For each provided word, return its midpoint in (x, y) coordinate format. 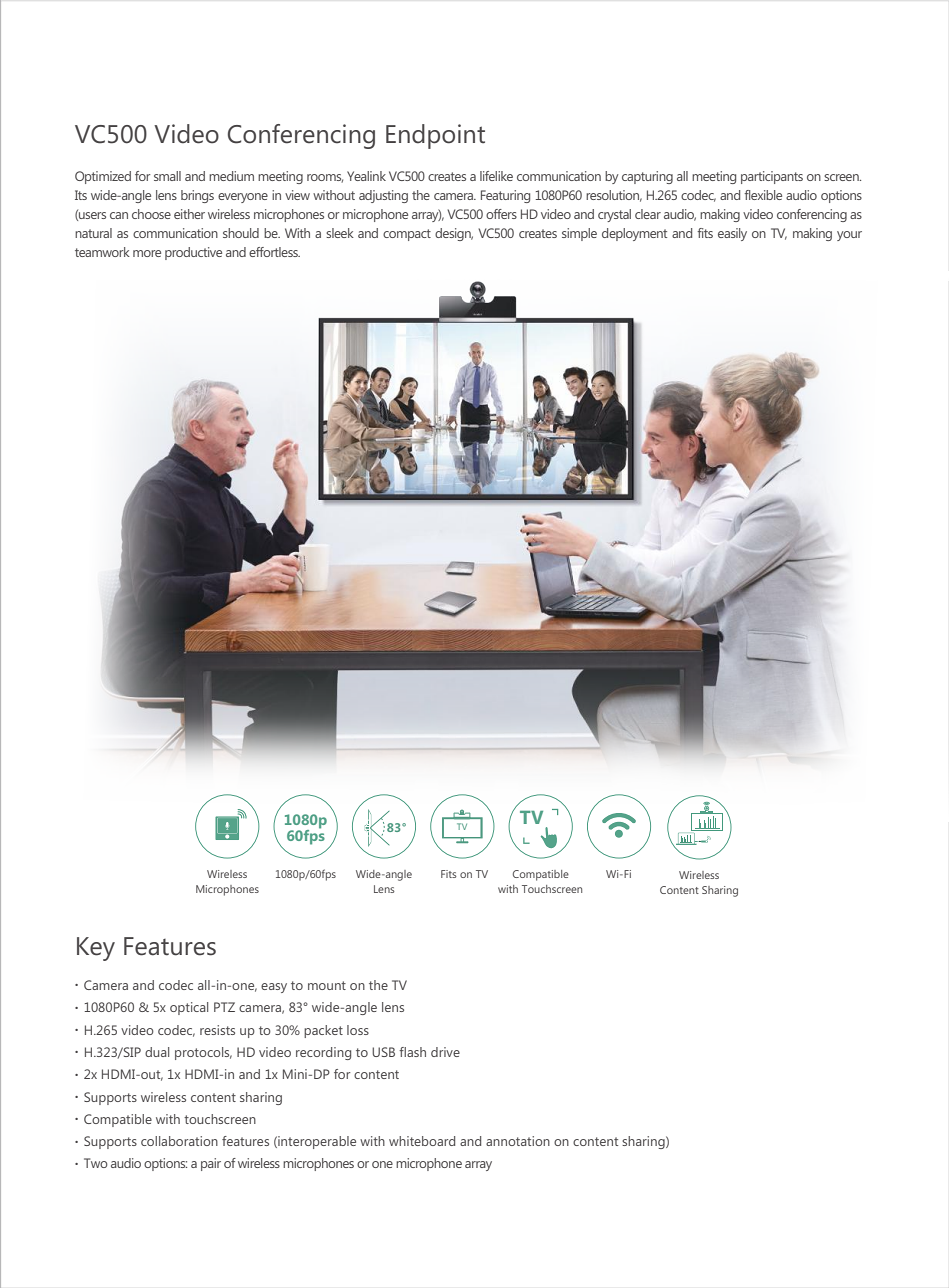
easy (274, 988)
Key (96, 949)
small (167, 176)
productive (193, 253)
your (849, 236)
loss (358, 1030)
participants (772, 177)
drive (445, 1052)
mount (327, 985)
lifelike (496, 176)
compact (407, 235)
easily (732, 234)
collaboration (179, 1141)
